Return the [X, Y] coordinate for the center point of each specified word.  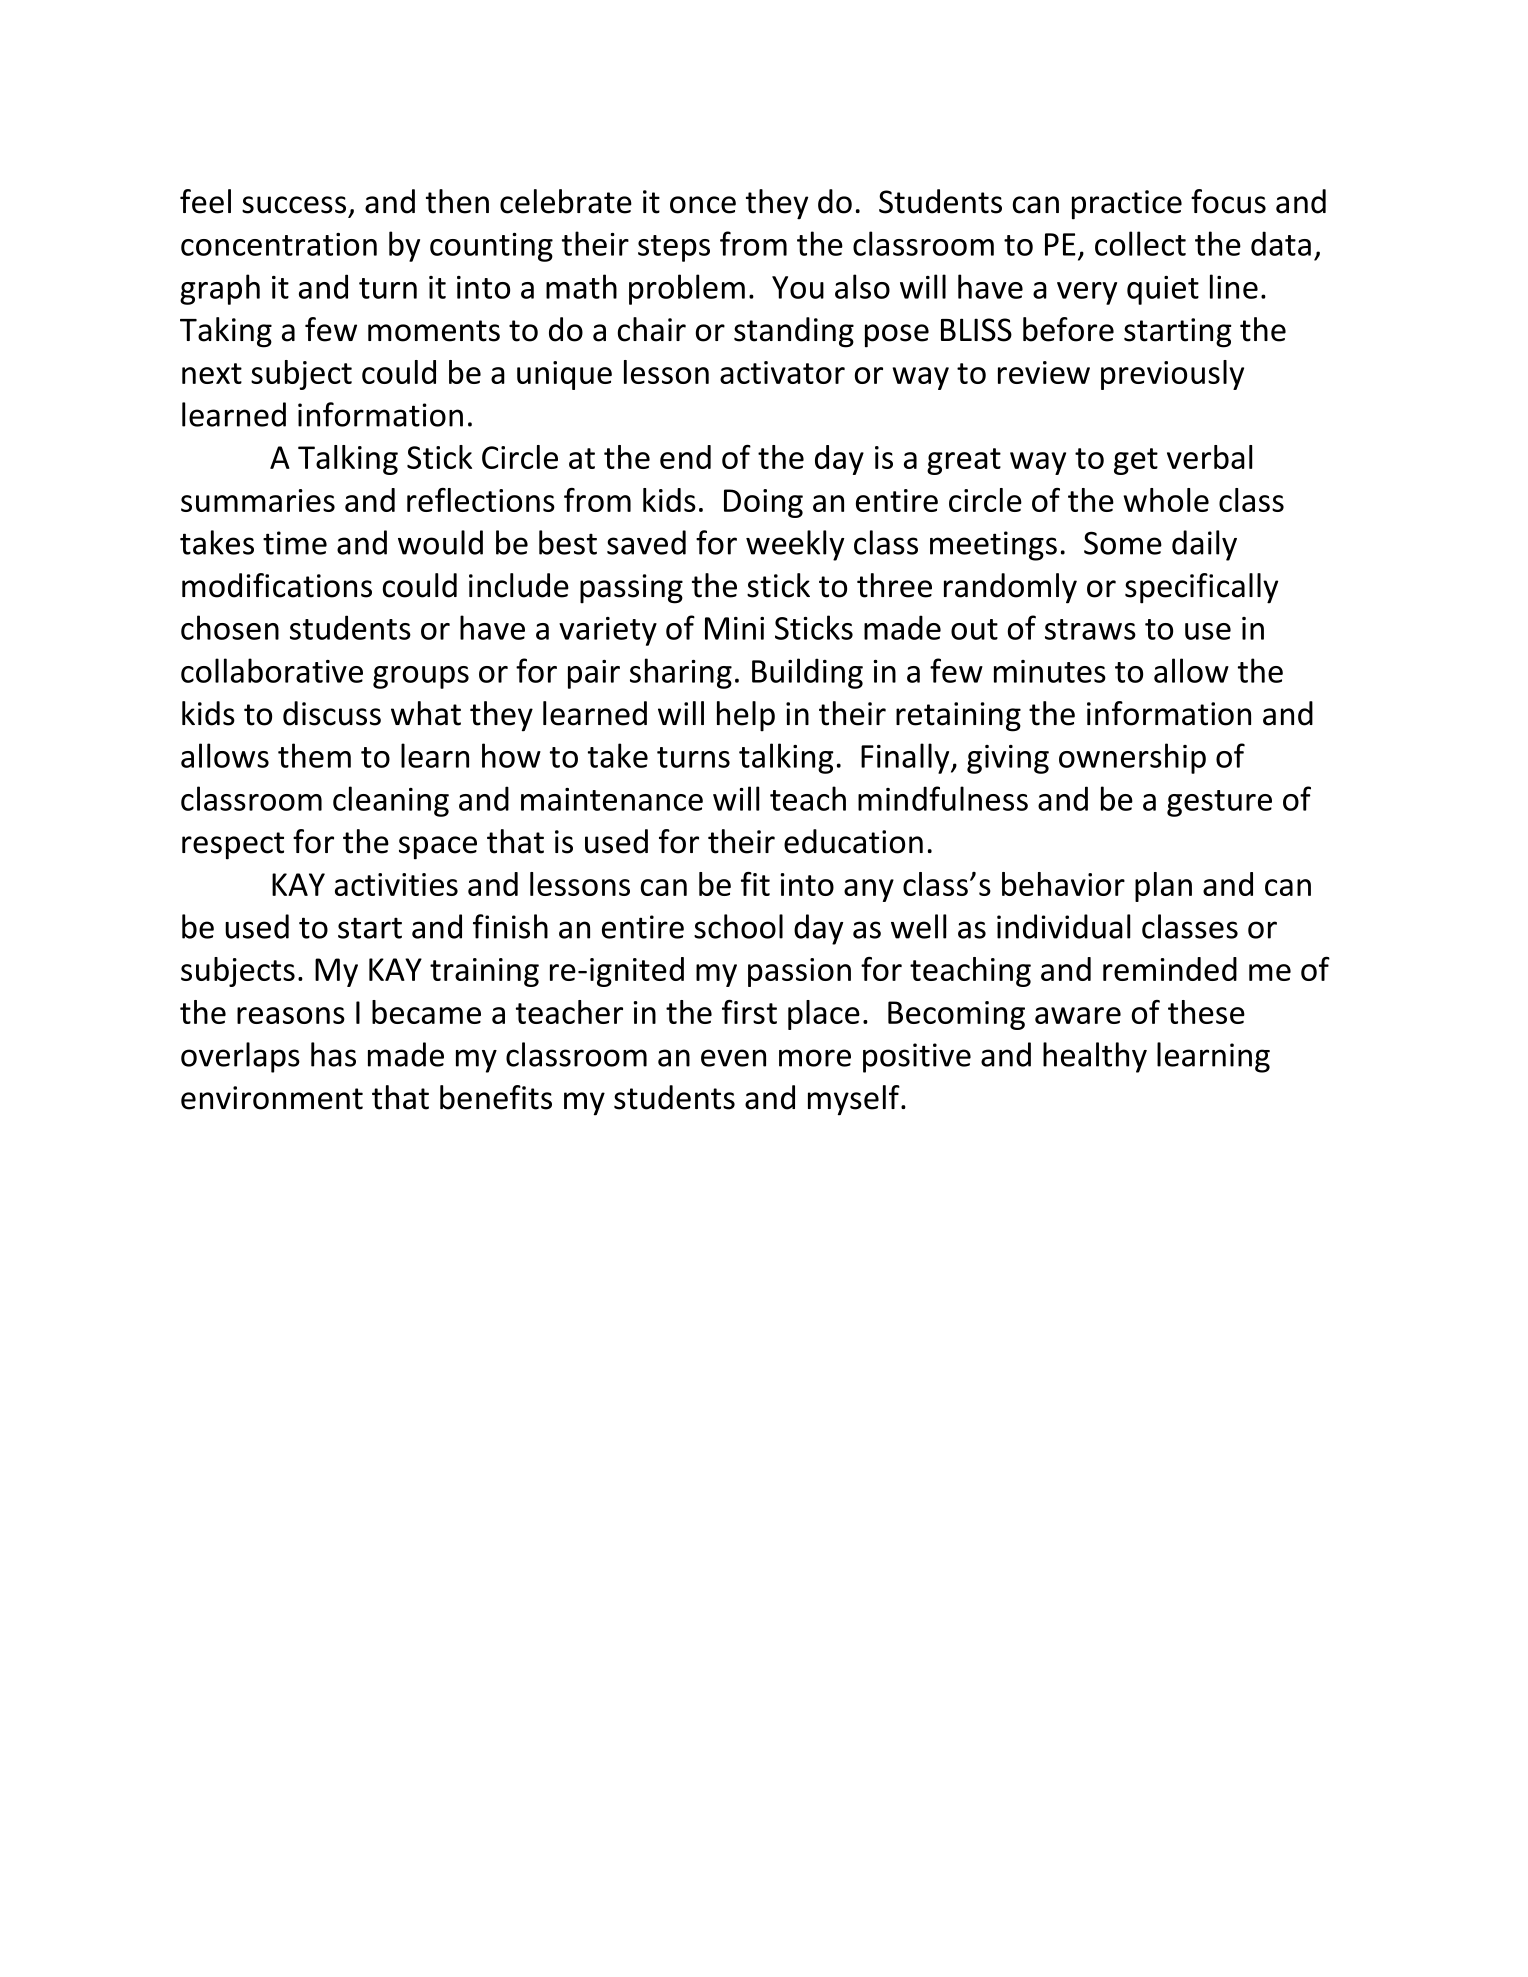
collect [1140, 243]
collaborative [272, 670]
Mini [734, 628]
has [333, 1054]
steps [674, 248]
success [294, 205]
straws [1090, 629]
